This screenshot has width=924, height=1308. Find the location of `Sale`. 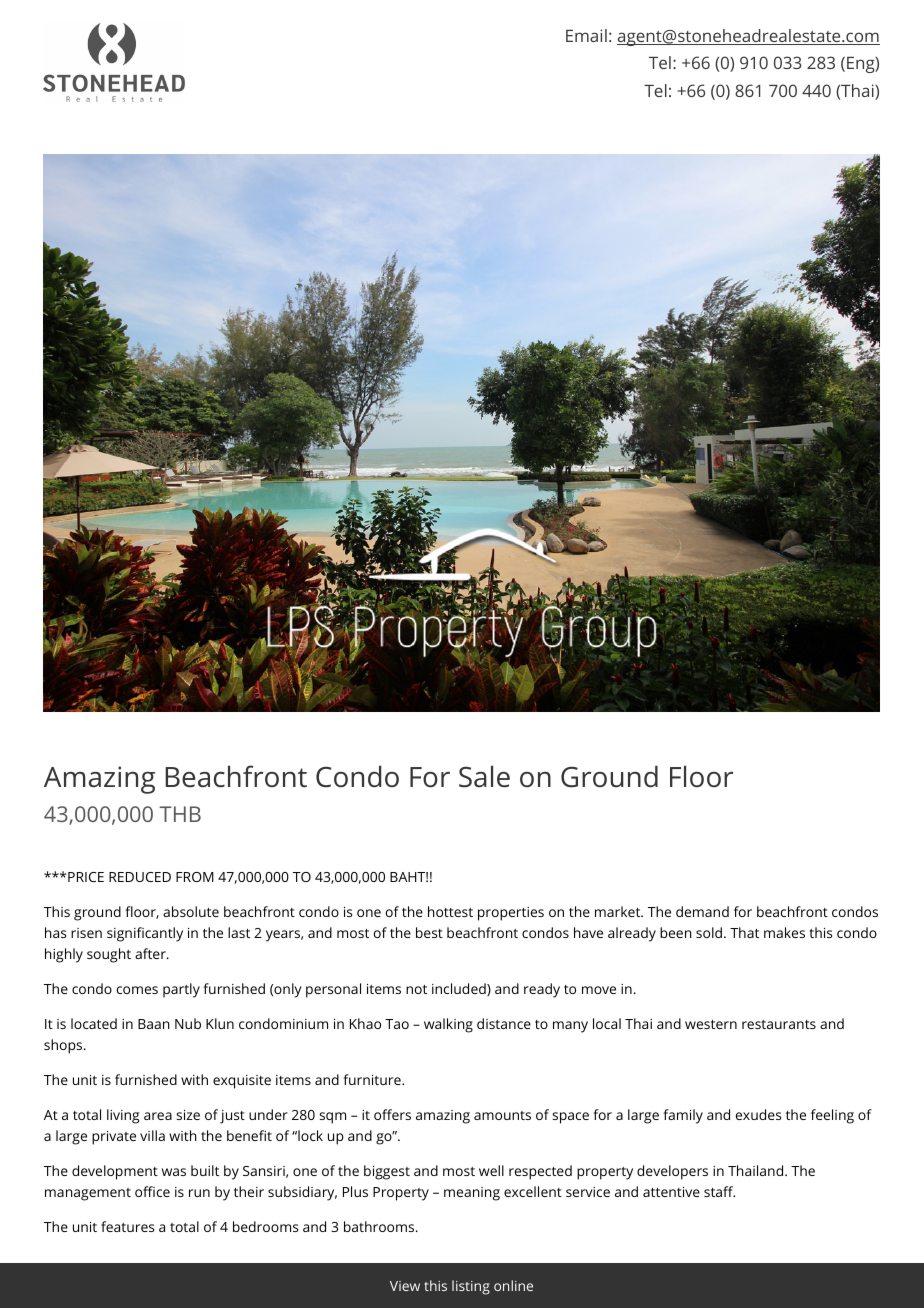

Sale is located at coordinates (484, 776).
